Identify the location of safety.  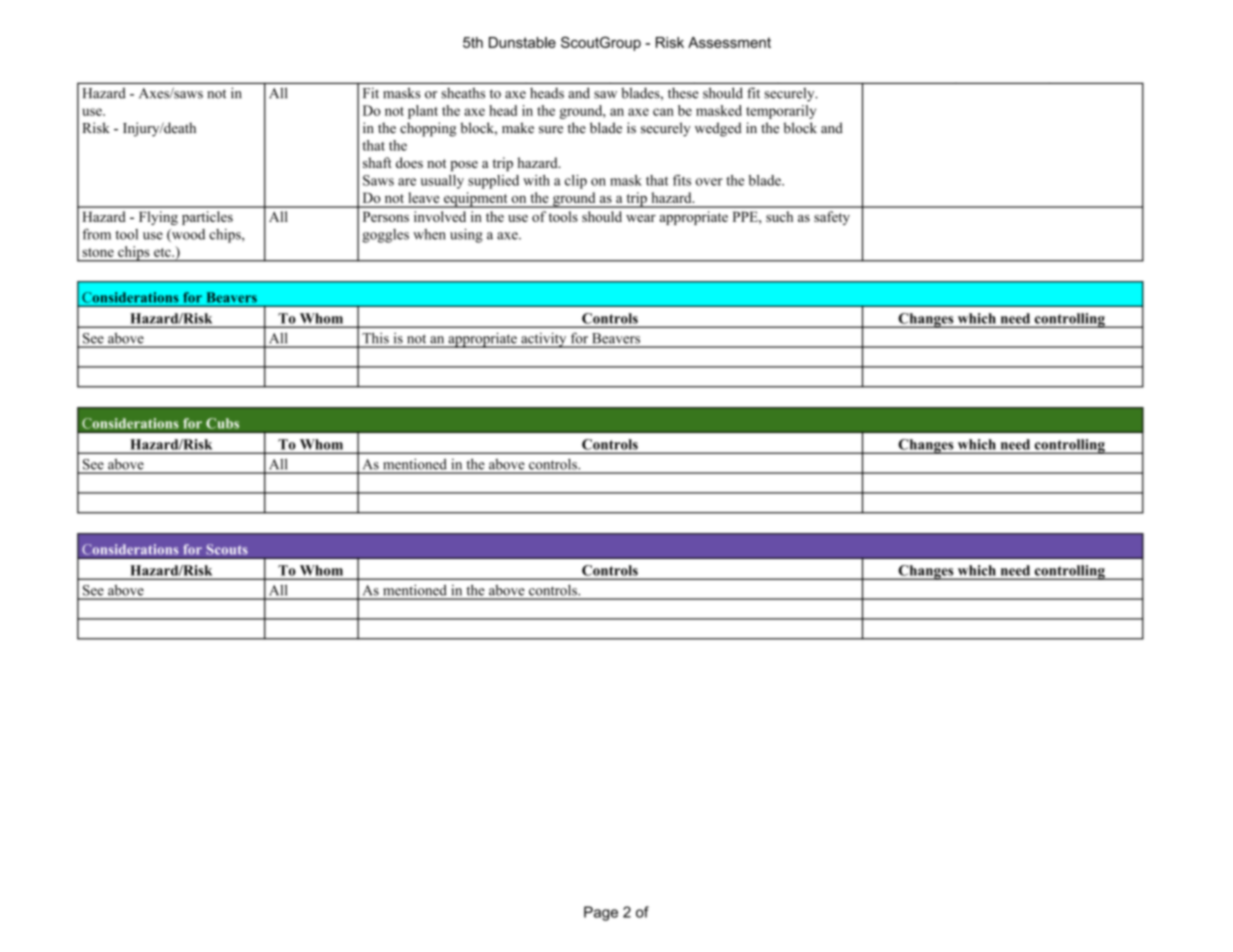
(832, 218).
